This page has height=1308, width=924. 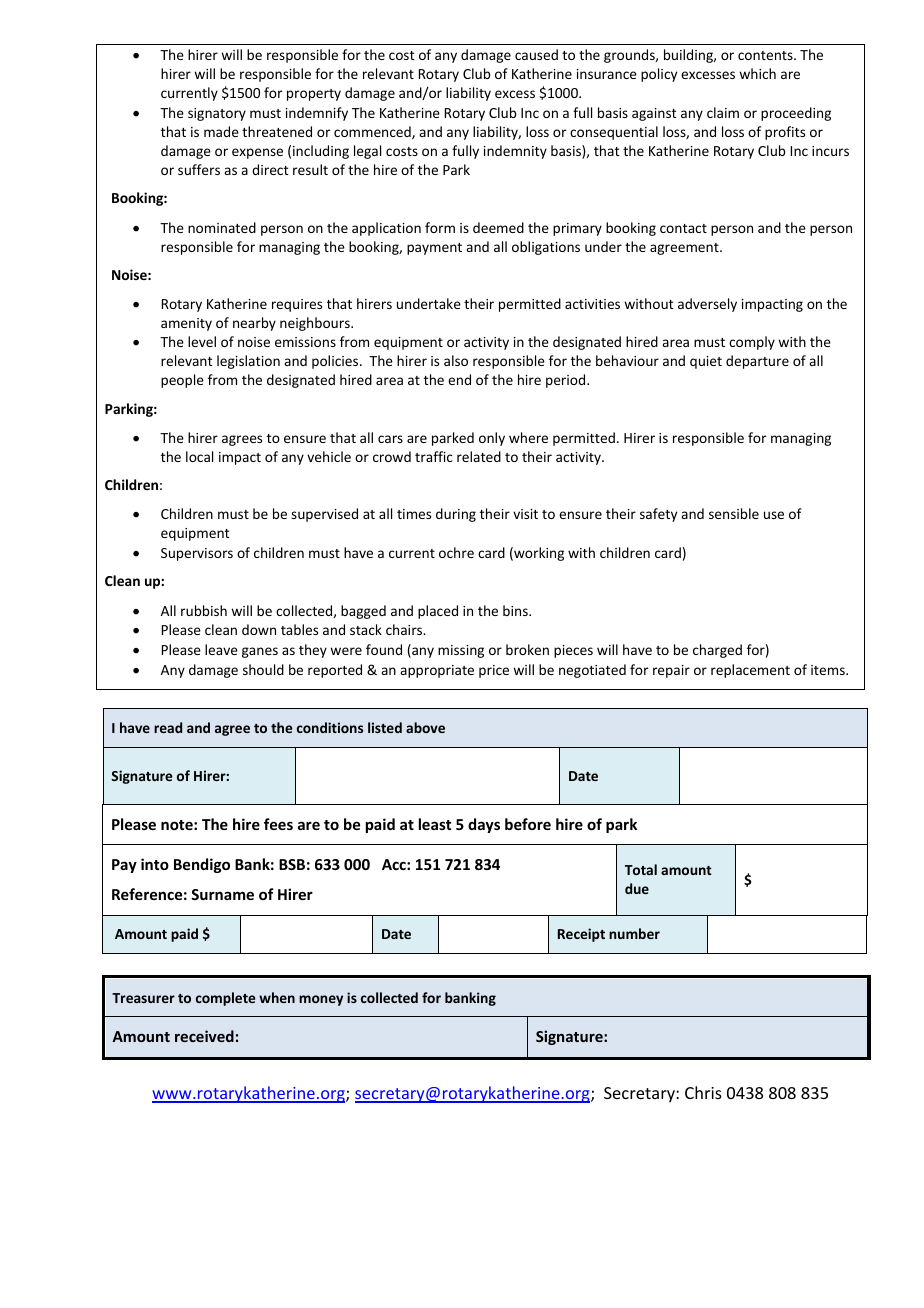 I want to click on which, so click(x=757, y=73).
